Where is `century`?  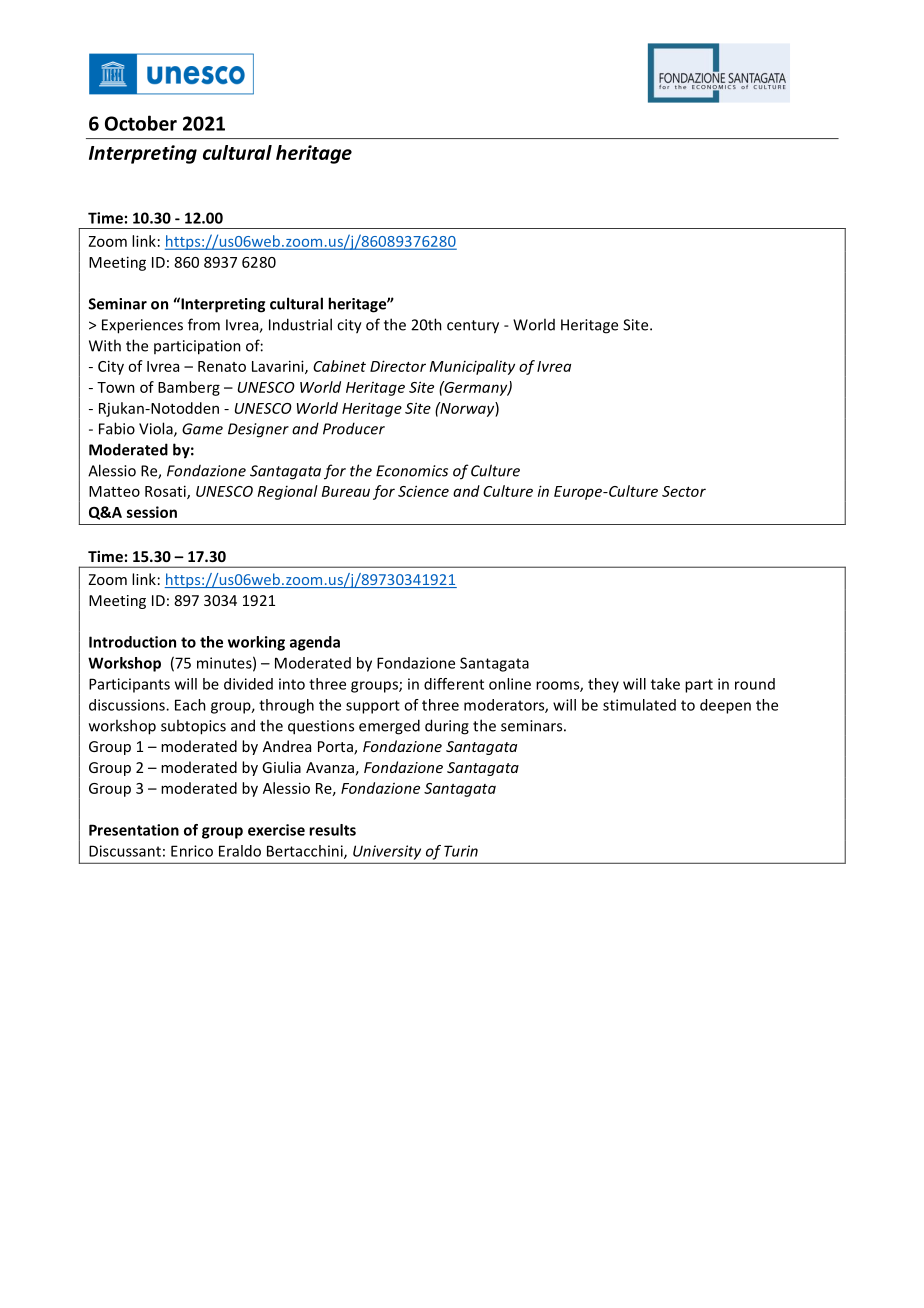 century is located at coordinates (473, 327).
